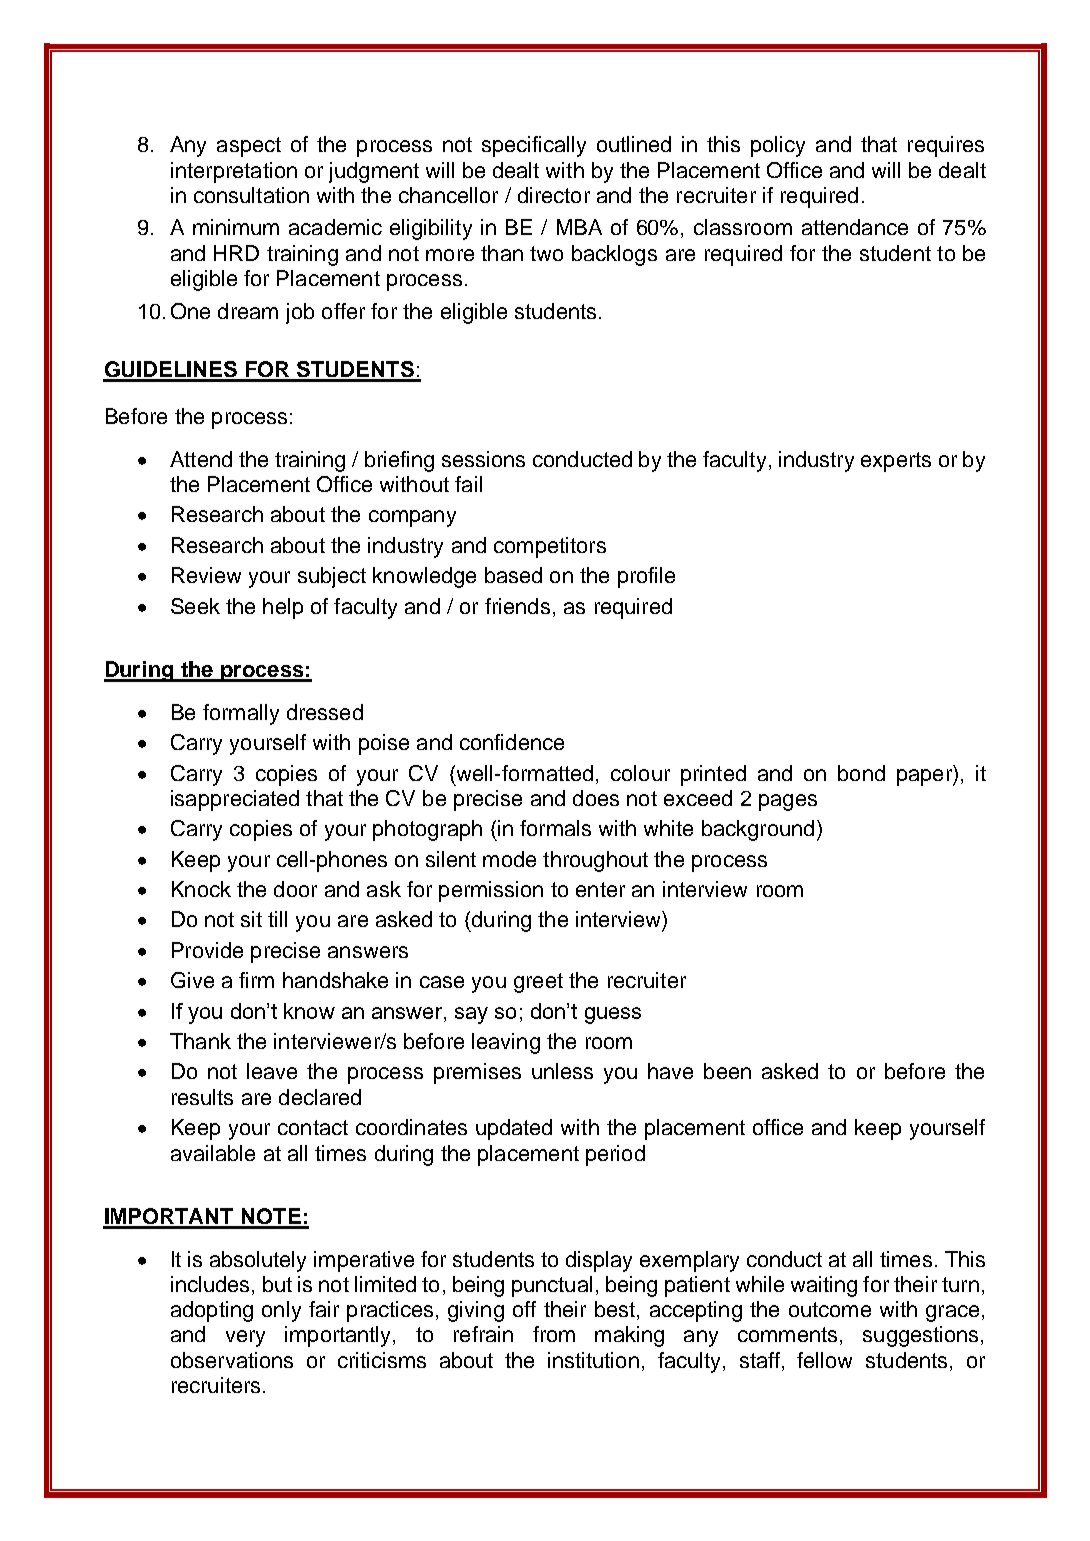 Image resolution: width=1090 pixels, height=1541 pixels. I want to click on only, so click(281, 1311).
